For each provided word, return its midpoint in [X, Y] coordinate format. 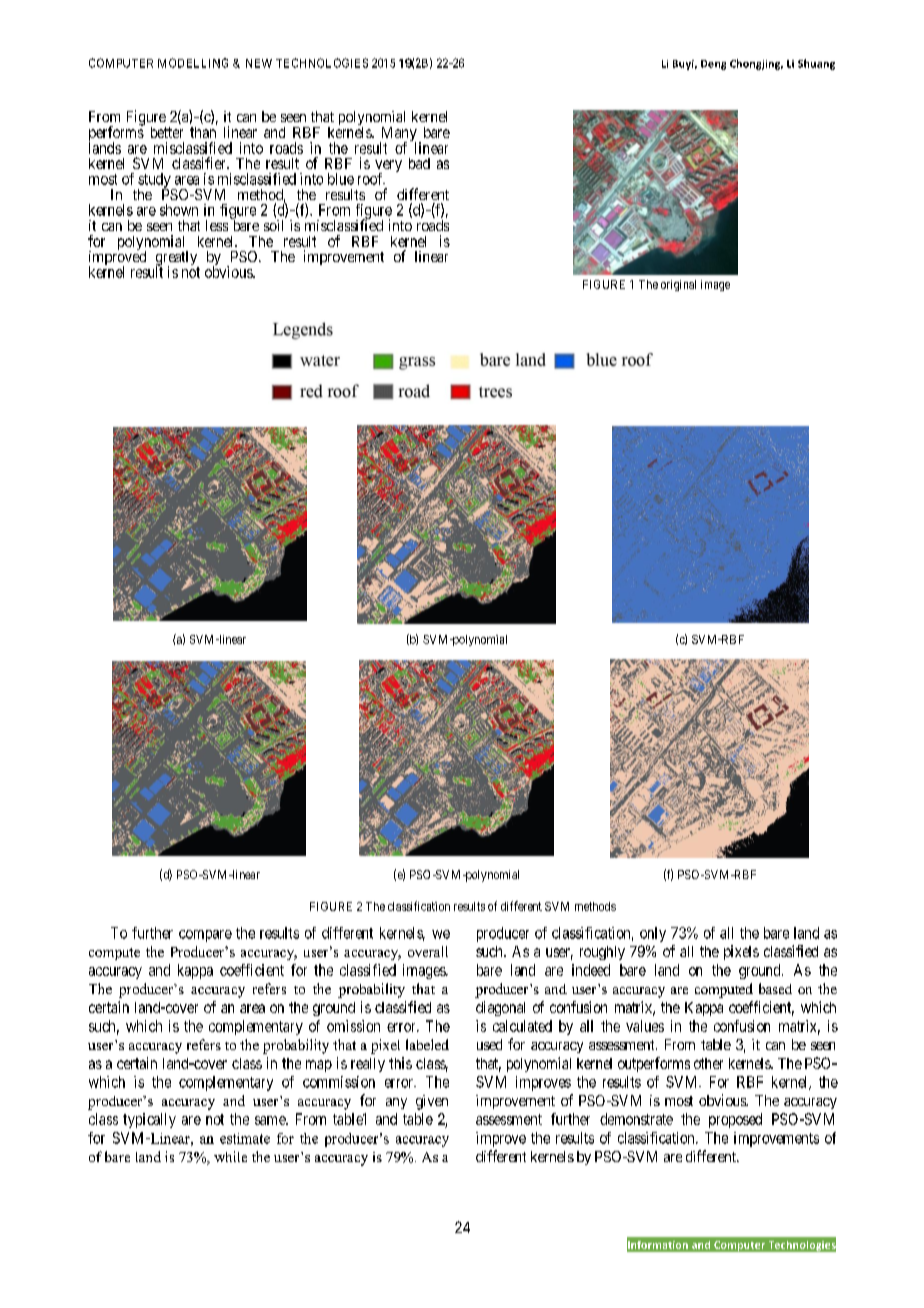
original [678, 285]
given [432, 1102]
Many [398, 135]
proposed [735, 1120]
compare [205, 936]
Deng [713, 65]
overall [428, 951]
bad [419, 163]
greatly [177, 259]
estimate [245, 1138]
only [653, 934]
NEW [259, 63]
